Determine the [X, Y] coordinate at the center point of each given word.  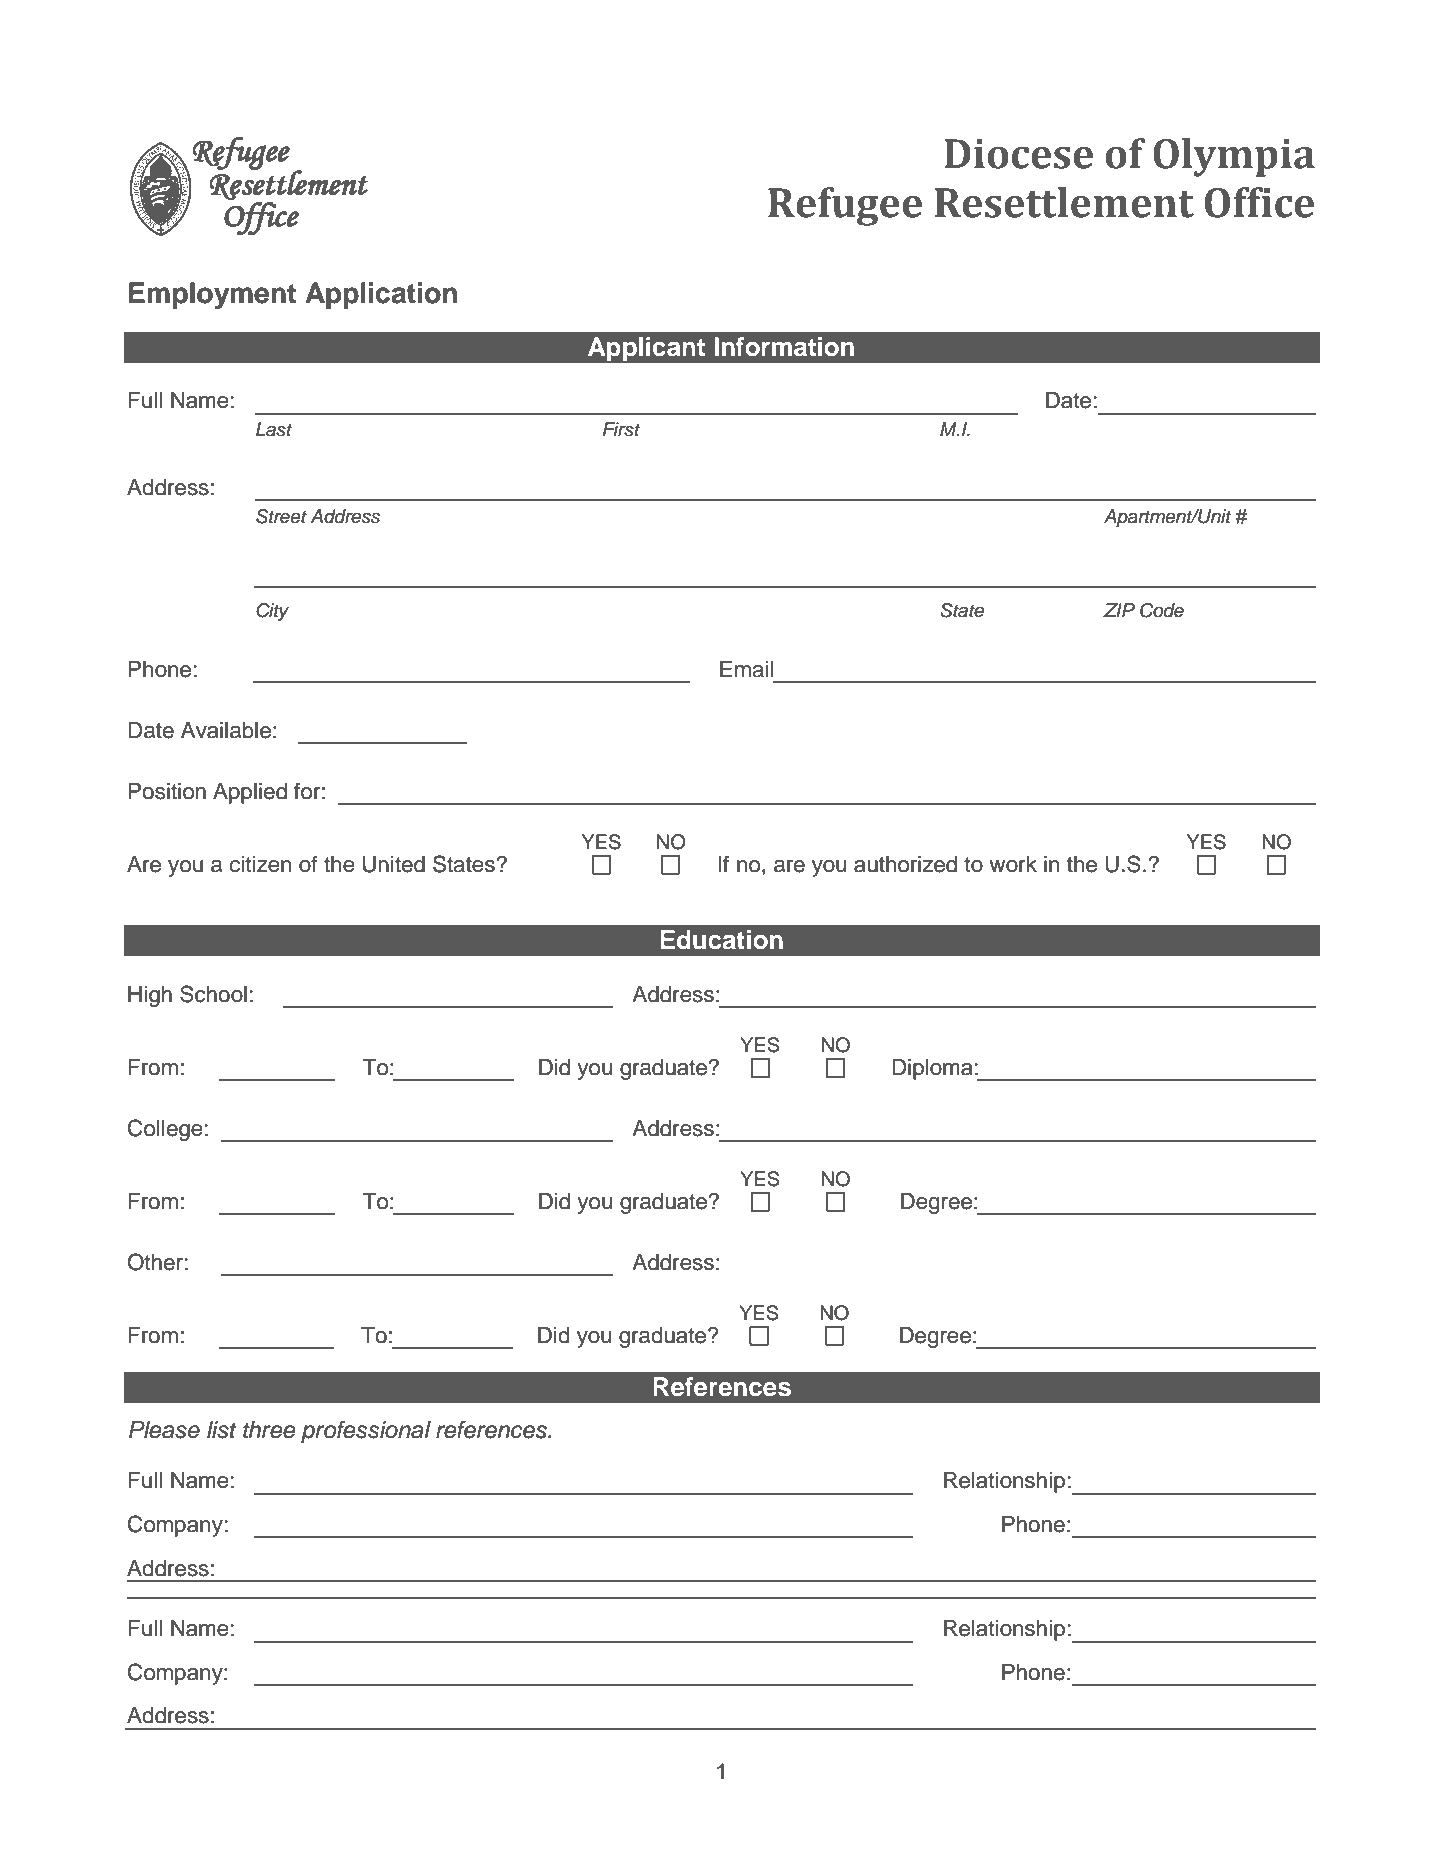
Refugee [845, 206]
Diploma [932, 1069]
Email [747, 669]
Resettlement [1064, 202]
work [1013, 864]
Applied [250, 793]
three [269, 1430]
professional [366, 1432]
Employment [212, 295]
